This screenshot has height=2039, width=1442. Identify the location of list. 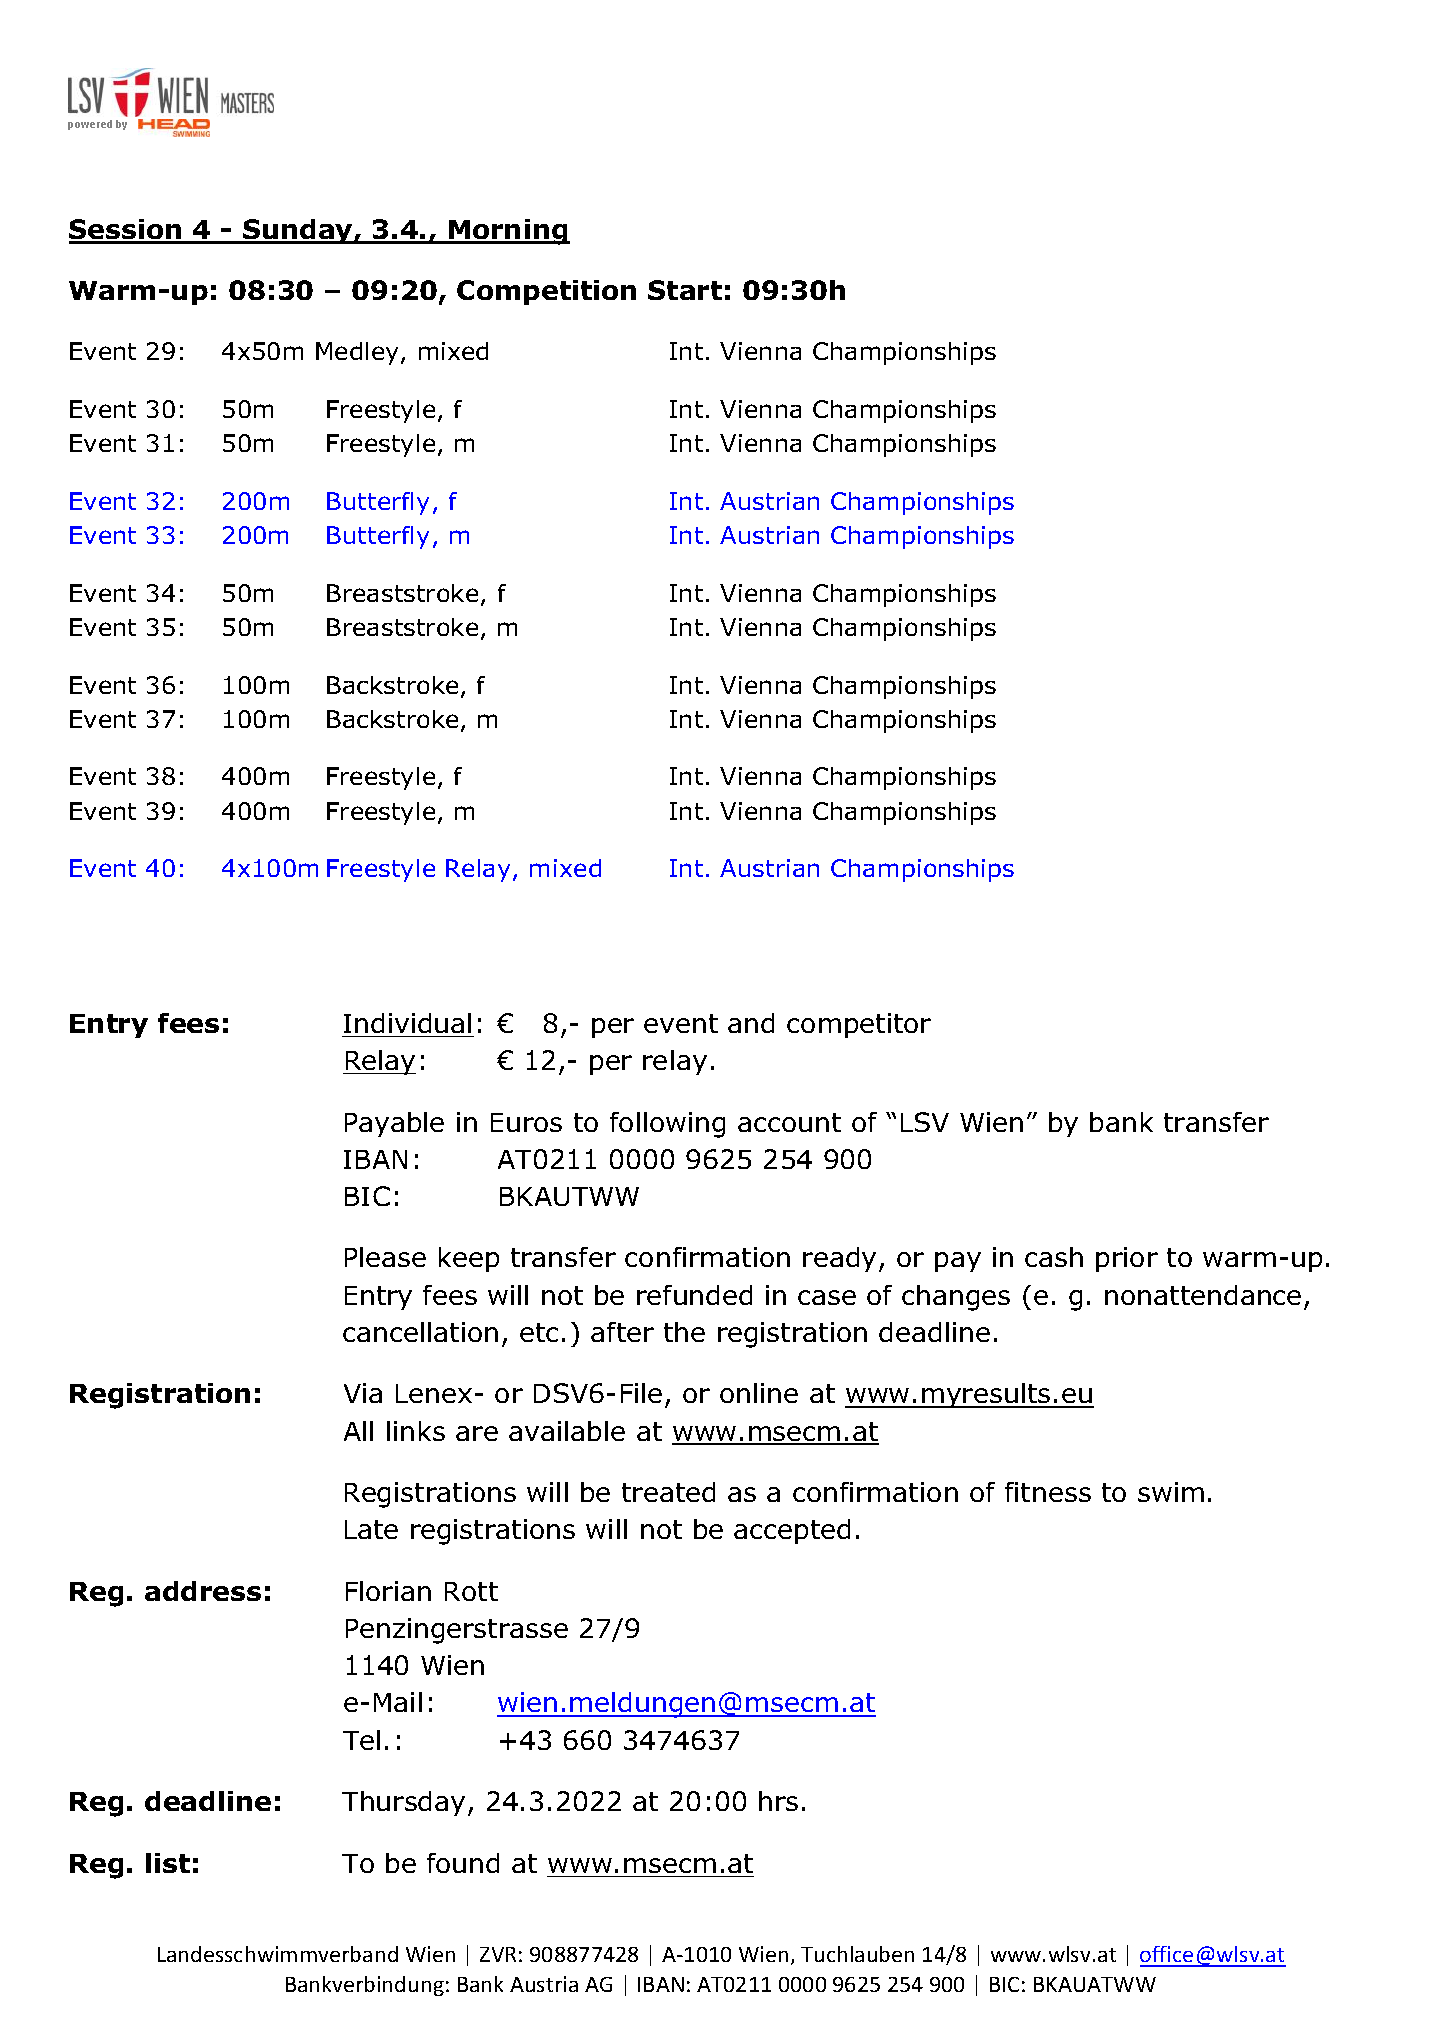
(168, 1863).
